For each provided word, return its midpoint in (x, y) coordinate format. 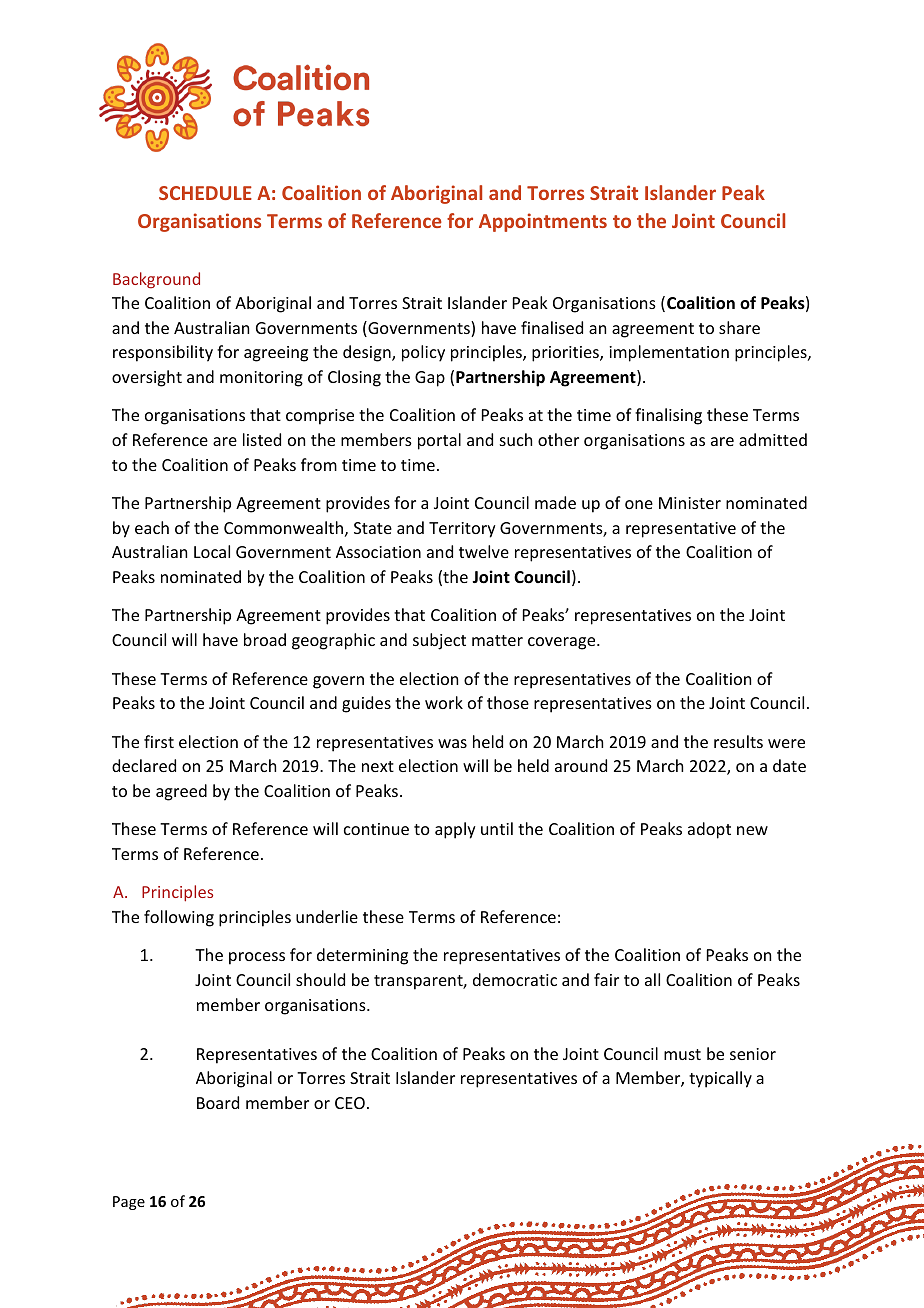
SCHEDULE (205, 193)
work (444, 702)
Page (129, 1203)
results (738, 741)
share (739, 327)
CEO (350, 1103)
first (159, 741)
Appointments (543, 222)
